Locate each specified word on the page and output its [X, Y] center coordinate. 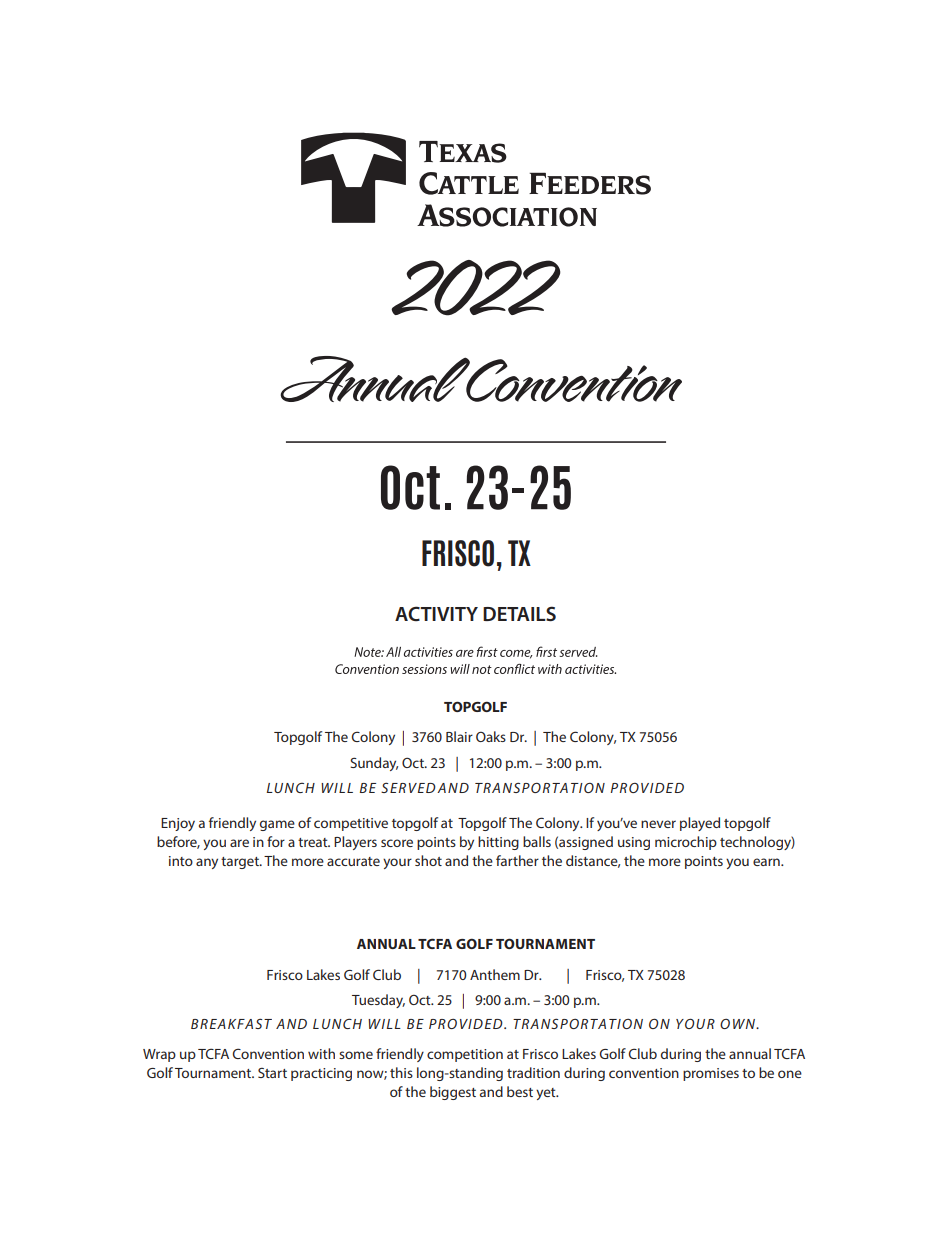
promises [711, 1074]
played [700, 824]
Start [272, 1073]
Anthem [495, 974]
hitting [498, 843]
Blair [459, 736]
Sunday [374, 764]
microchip [686, 843]
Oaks [491, 736]
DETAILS [519, 613]
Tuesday [378, 1001]
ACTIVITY [436, 613]
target [241, 863]
